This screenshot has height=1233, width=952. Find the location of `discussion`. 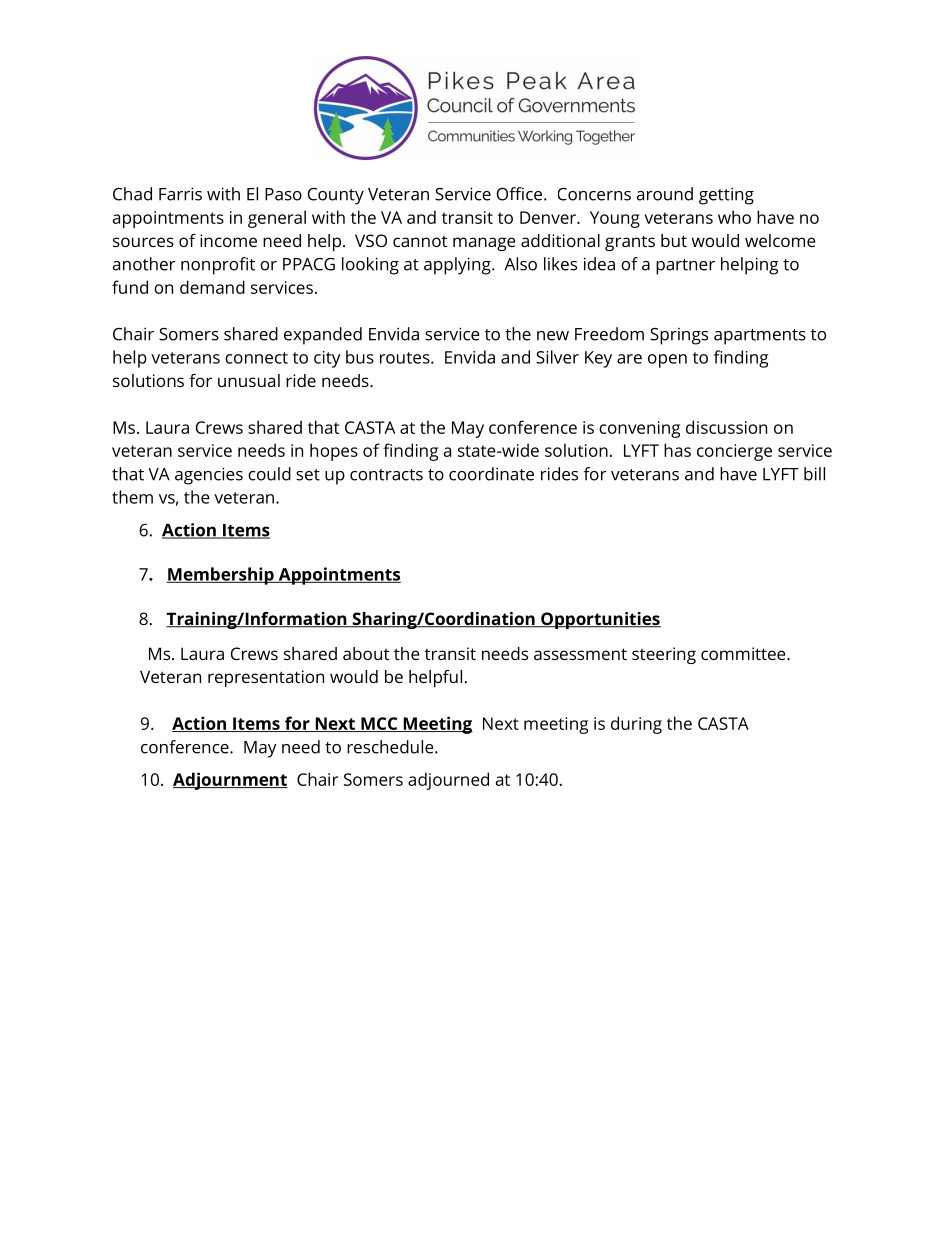

discussion is located at coordinates (726, 427).
